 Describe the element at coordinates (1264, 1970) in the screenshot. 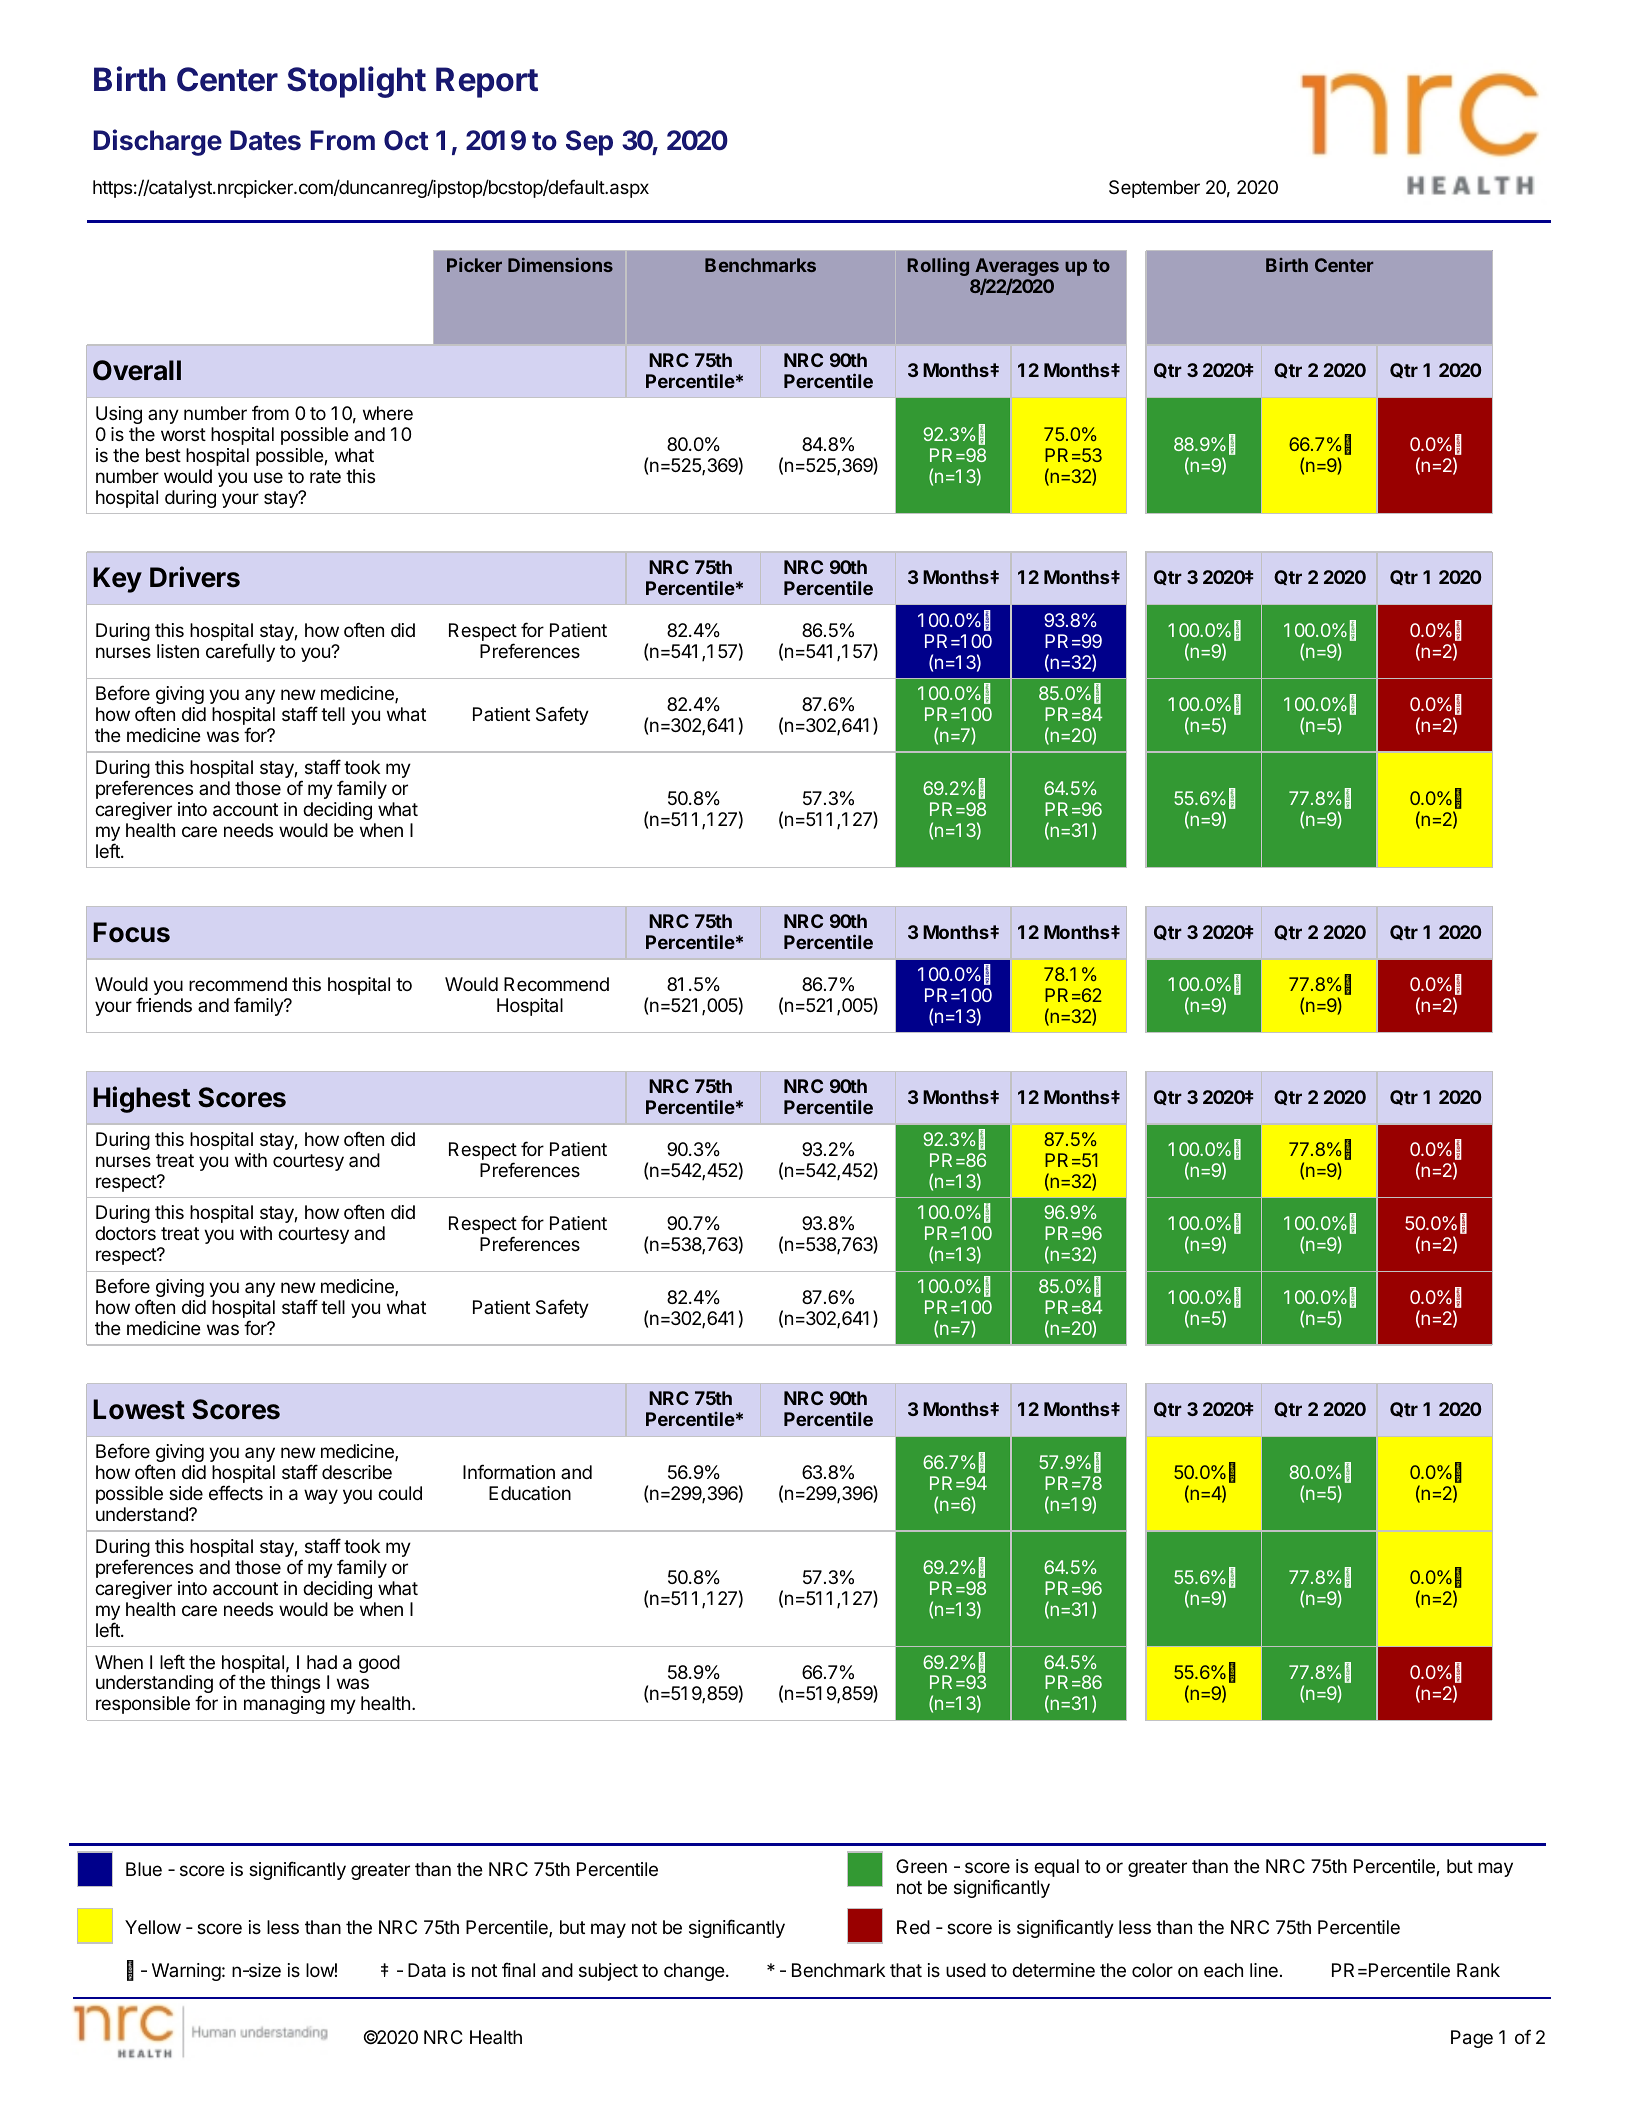

I see `line` at that location.
